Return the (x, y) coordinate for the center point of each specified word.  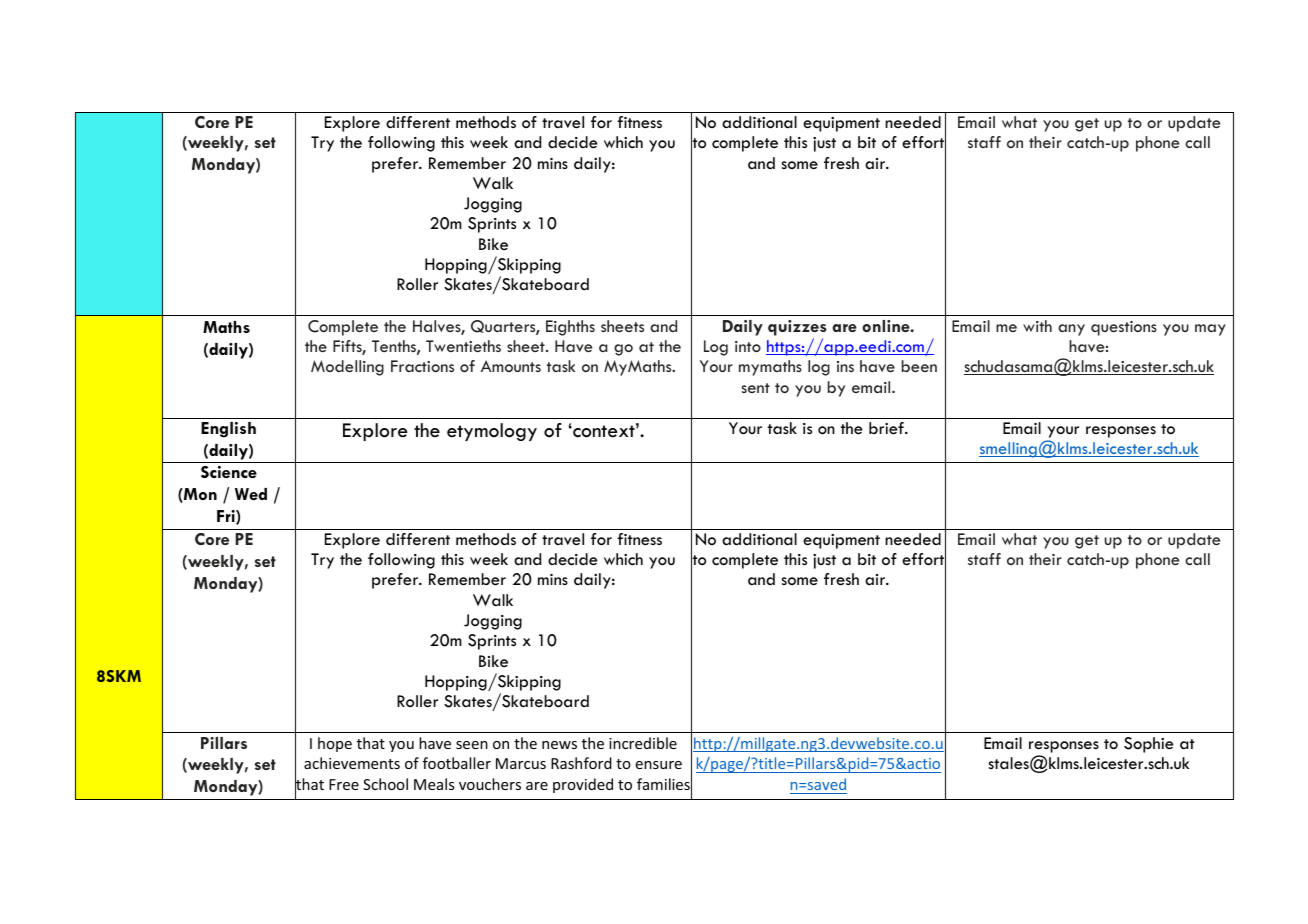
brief (887, 428)
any (1071, 330)
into (748, 346)
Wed (251, 494)
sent (755, 388)
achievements (352, 763)
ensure (658, 765)
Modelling (347, 368)
